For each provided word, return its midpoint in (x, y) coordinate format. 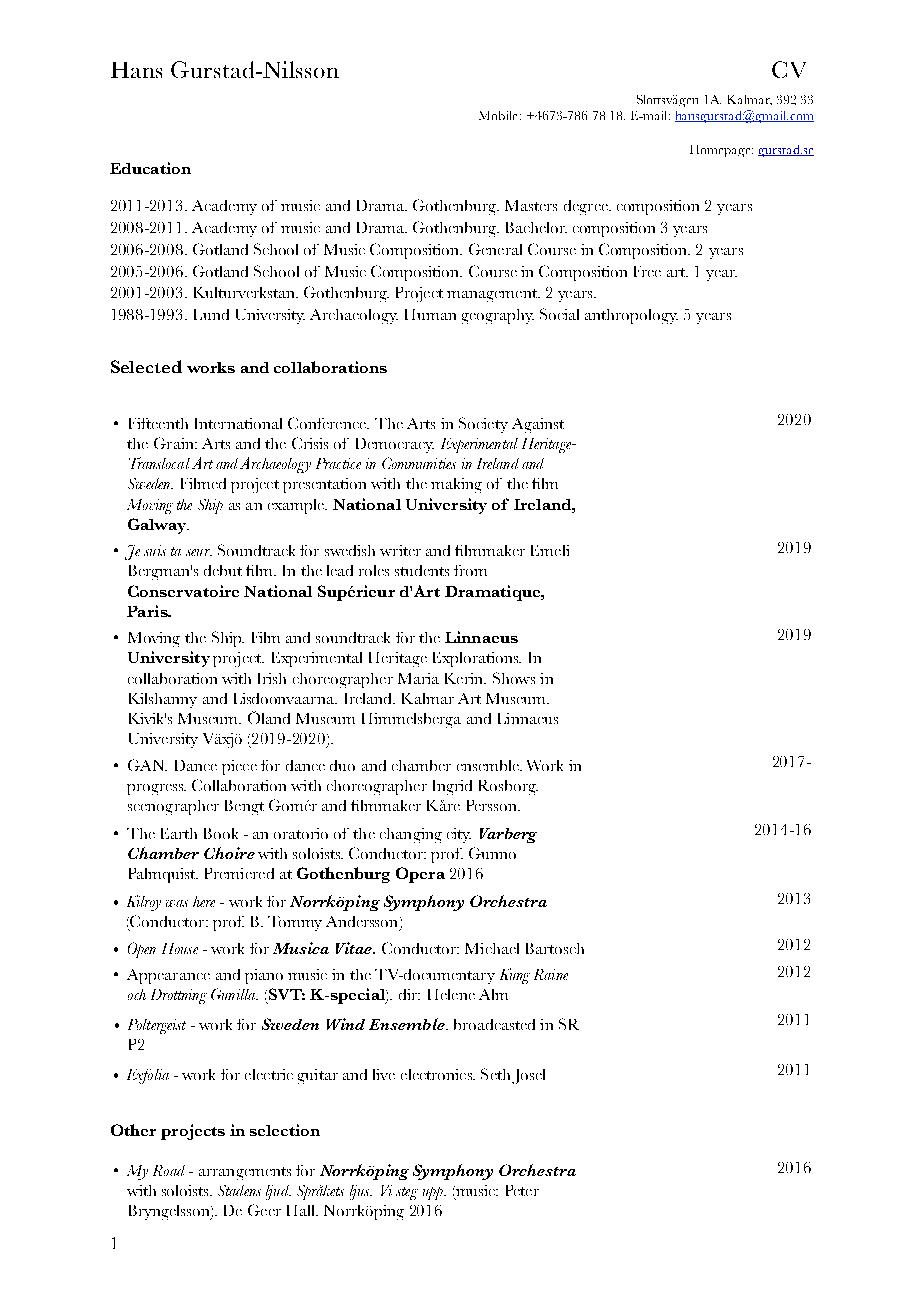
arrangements (245, 1173)
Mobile (500, 115)
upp (434, 1193)
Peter (522, 1190)
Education (150, 168)
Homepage (721, 151)
